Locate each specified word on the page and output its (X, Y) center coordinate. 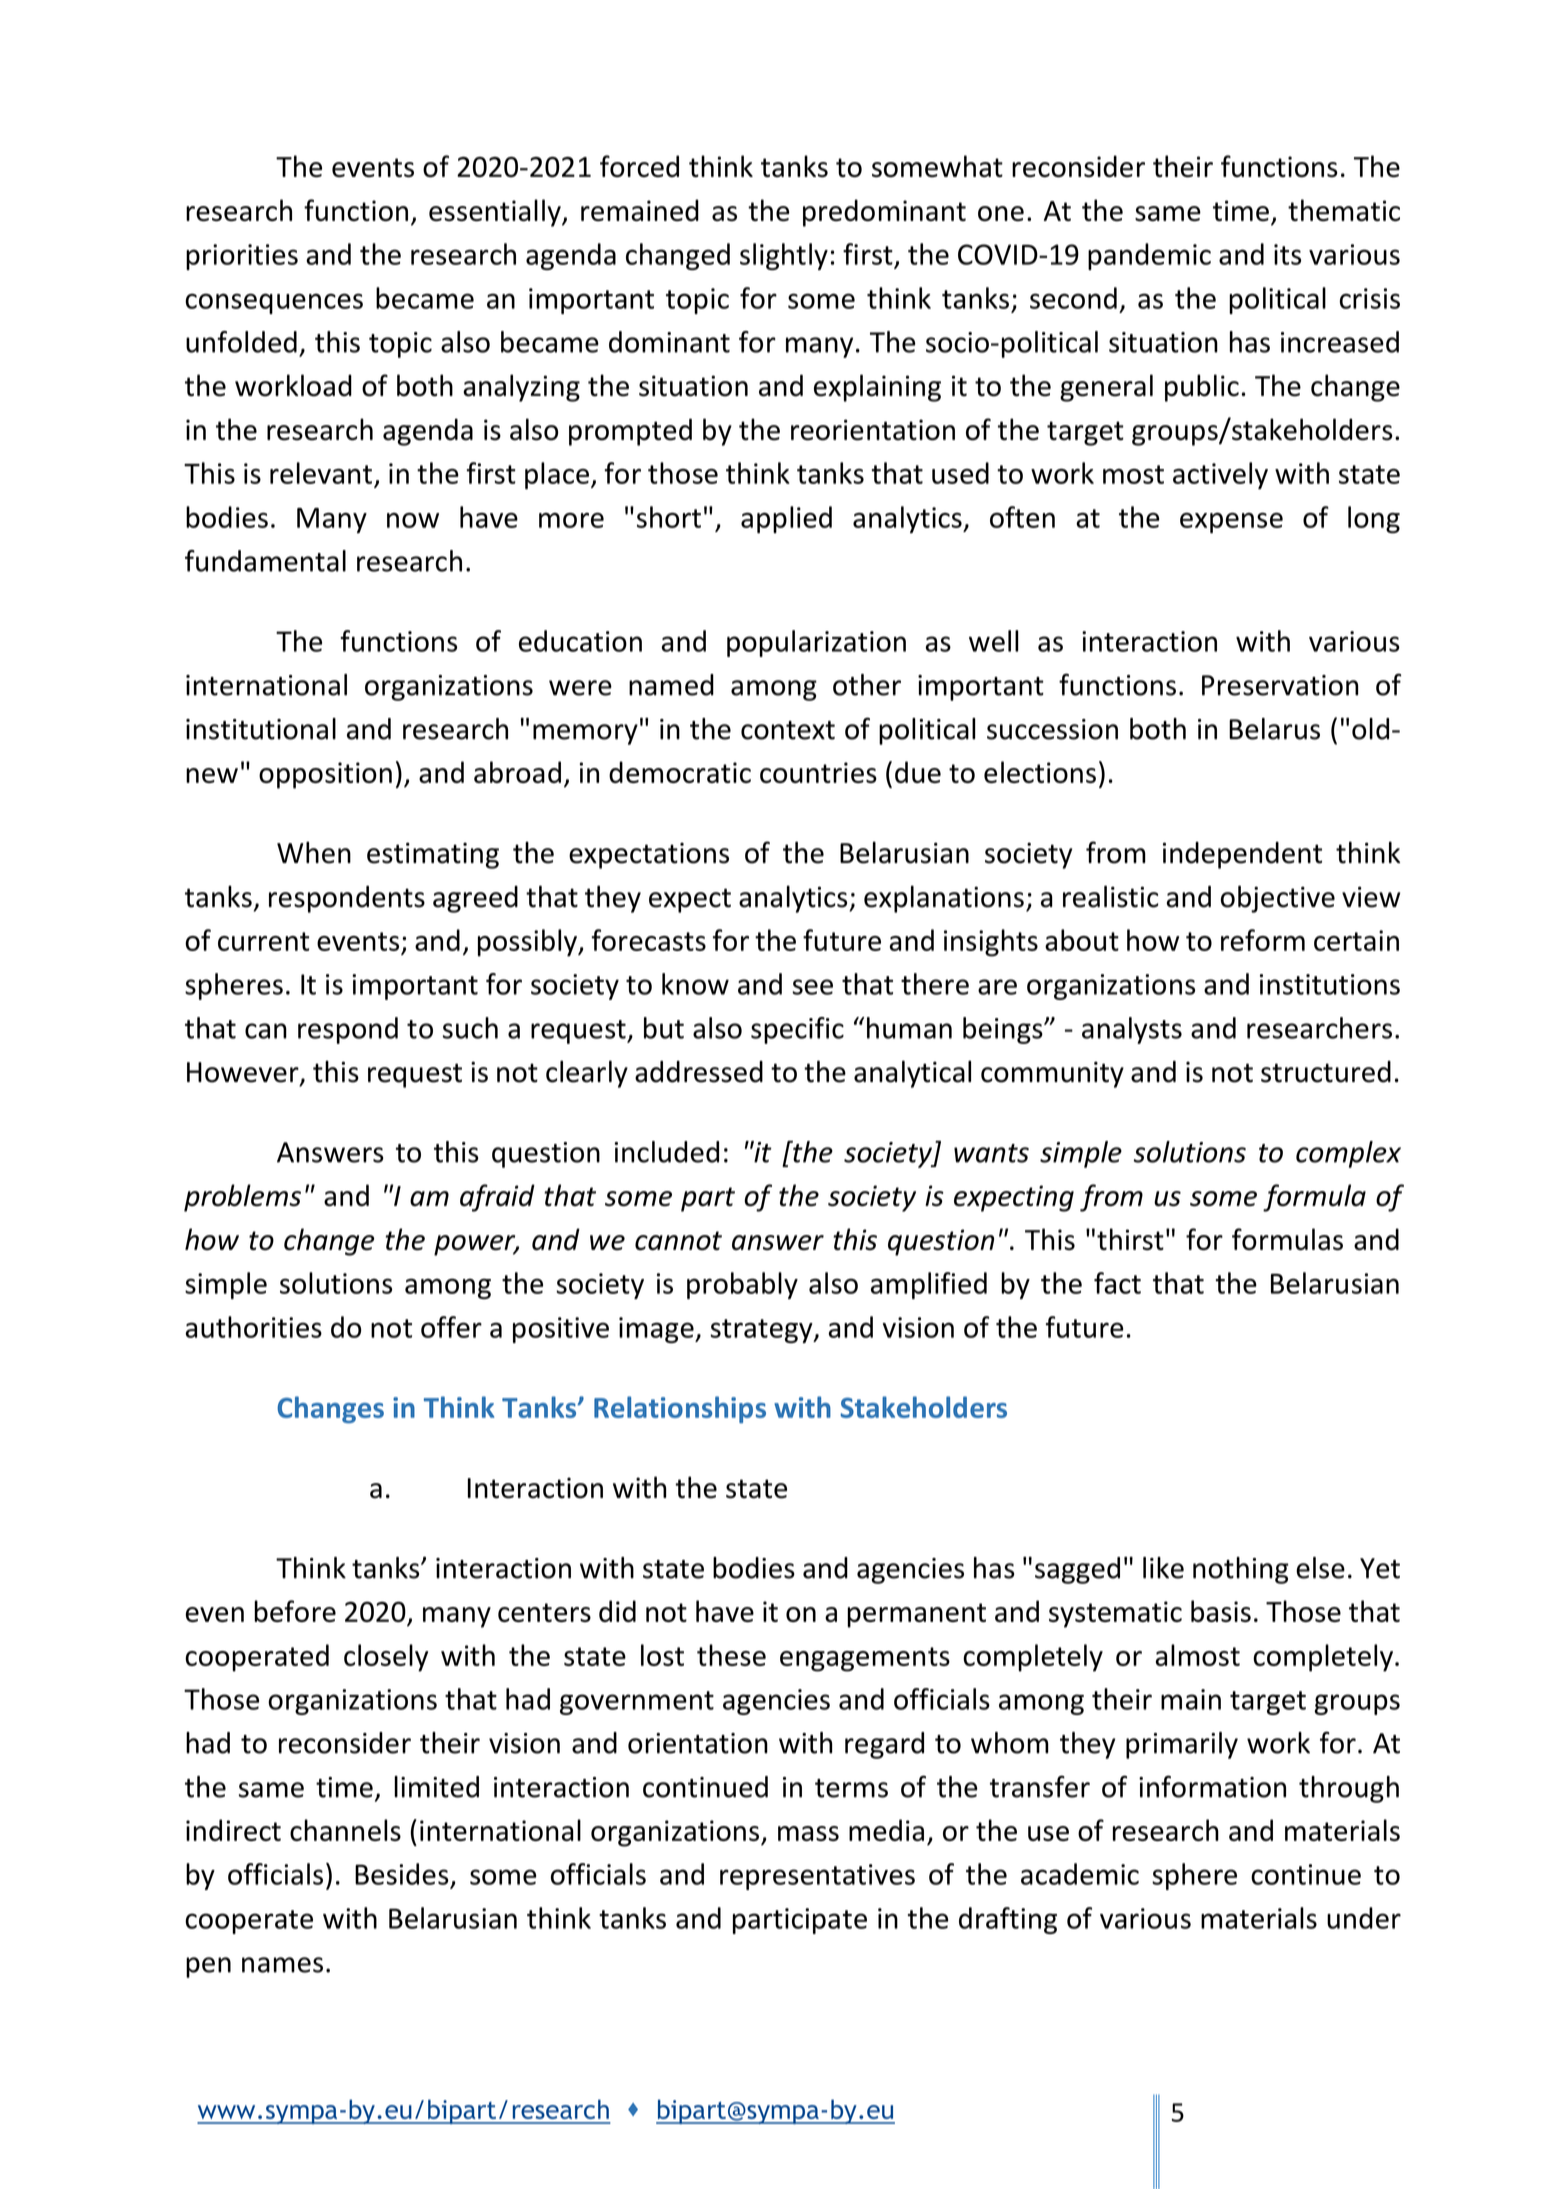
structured (1326, 1072)
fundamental (265, 561)
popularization (816, 643)
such (470, 1028)
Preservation (1280, 685)
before (295, 1611)
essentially (496, 213)
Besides (402, 1874)
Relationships (680, 1409)
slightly (784, 256)
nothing (1241, 1570)
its (1287, 254)
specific (797, 1030)
